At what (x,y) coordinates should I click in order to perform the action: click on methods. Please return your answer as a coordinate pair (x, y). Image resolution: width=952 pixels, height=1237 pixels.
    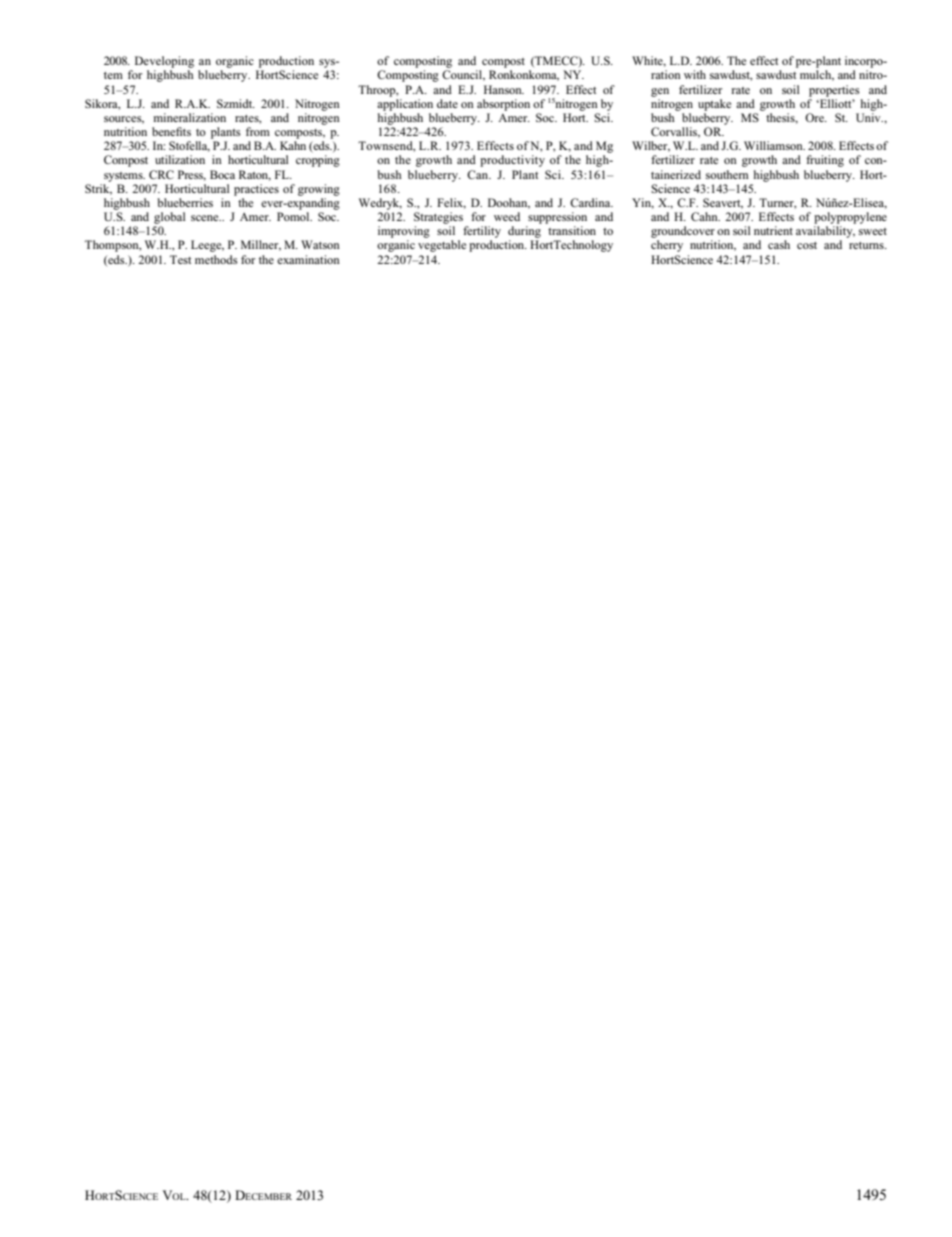
    Looking at the image, I should click on (216, 259).
